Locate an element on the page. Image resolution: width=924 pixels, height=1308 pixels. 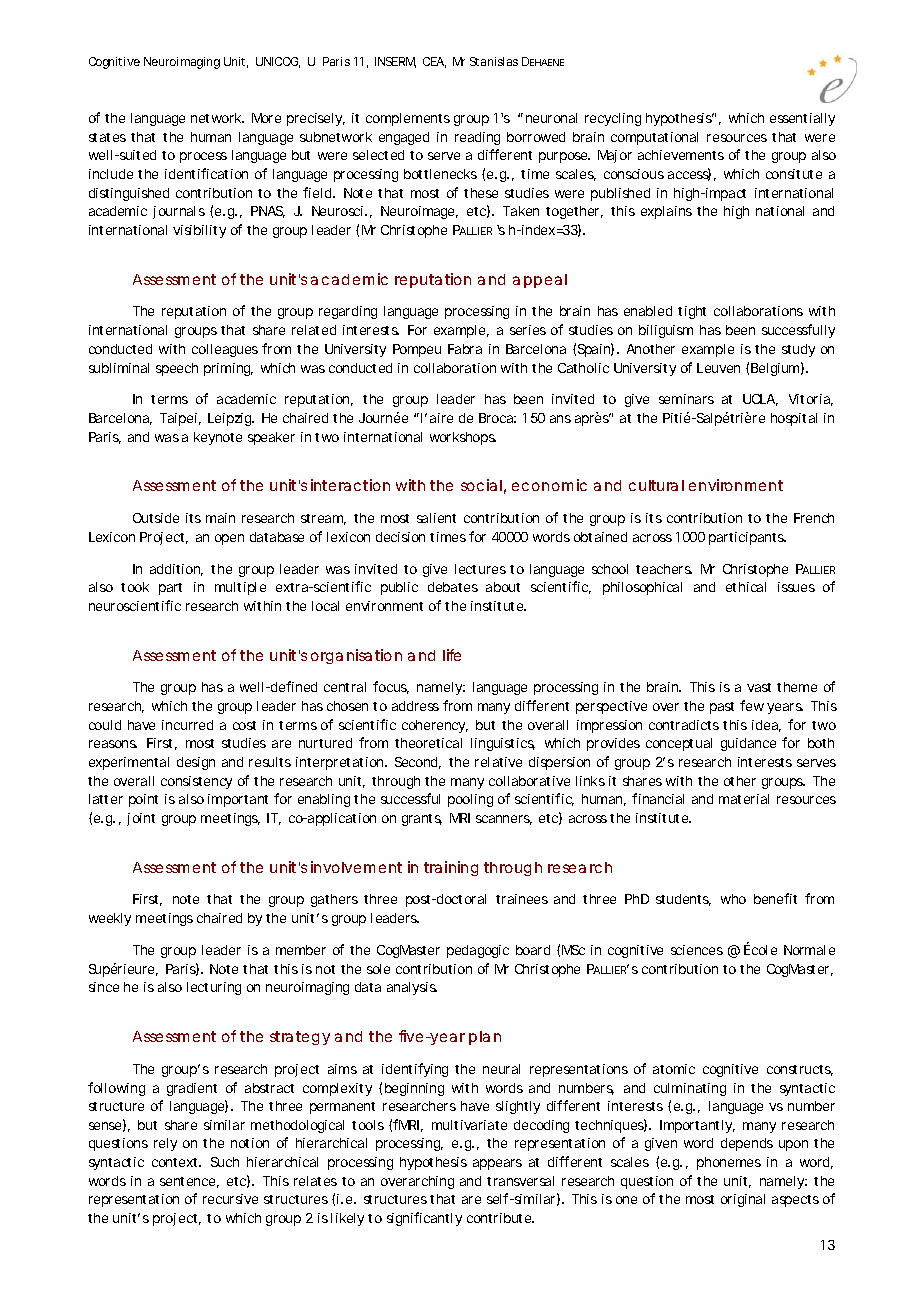
sentence is located at coordinates (187, 1181).
